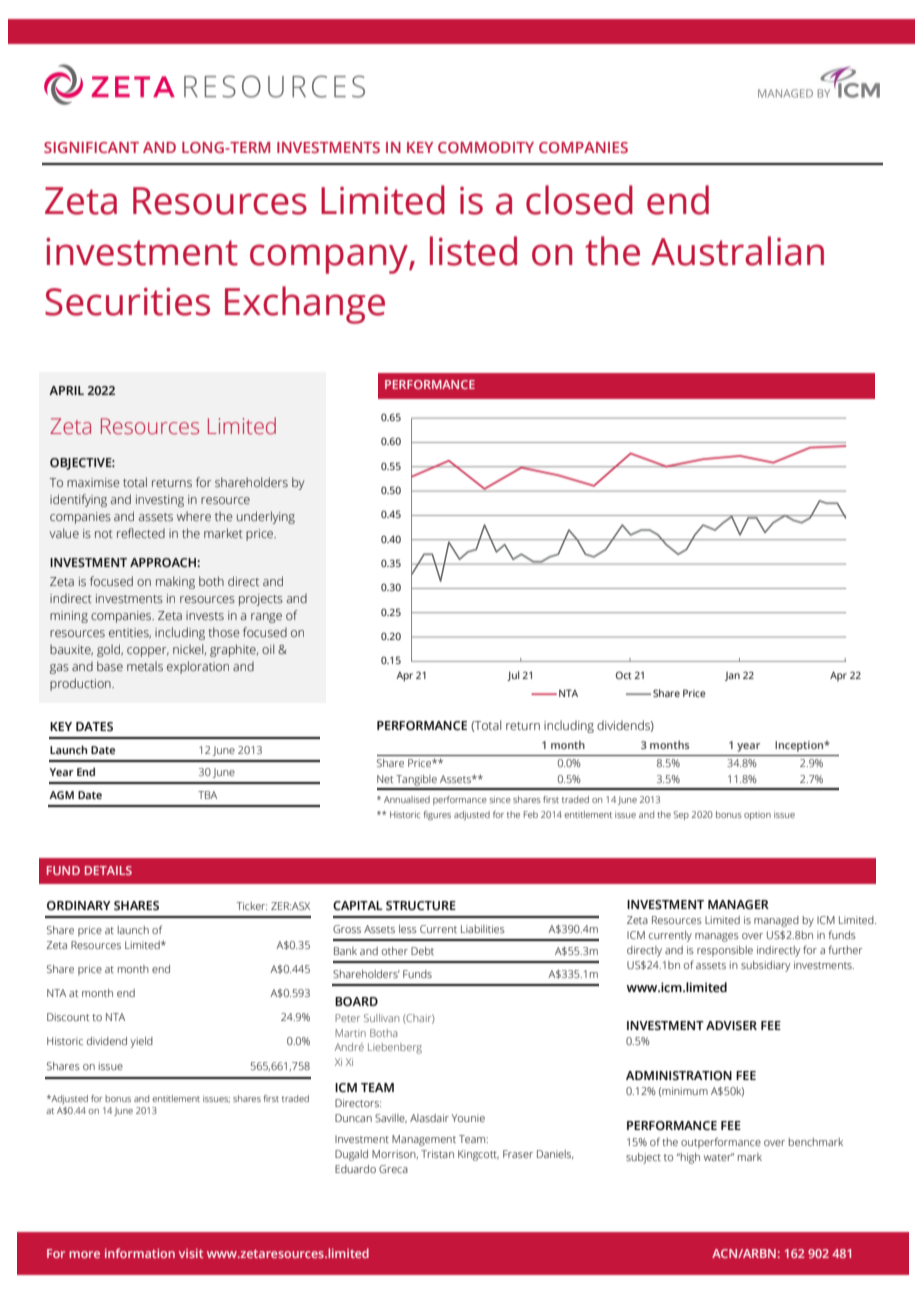 The image size is (924, 1308). What do you see at coordinates (765, 966) in the document?
I see `subsidiary` at bounding box center [765, 966].
